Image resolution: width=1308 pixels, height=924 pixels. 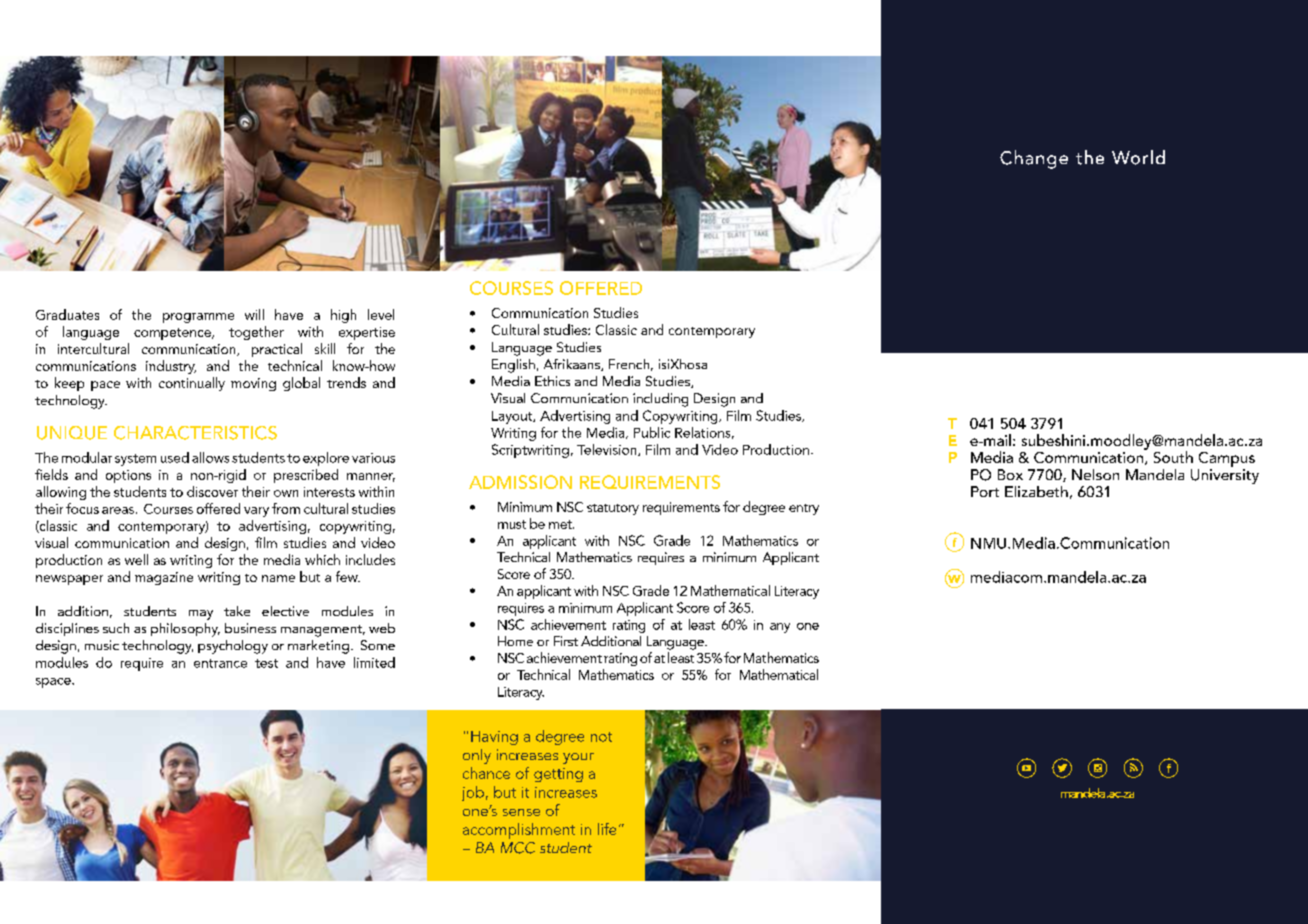 What do you see at coordinates (780, 628) in the document?
I see `any` at bounding box center [780, 628].
